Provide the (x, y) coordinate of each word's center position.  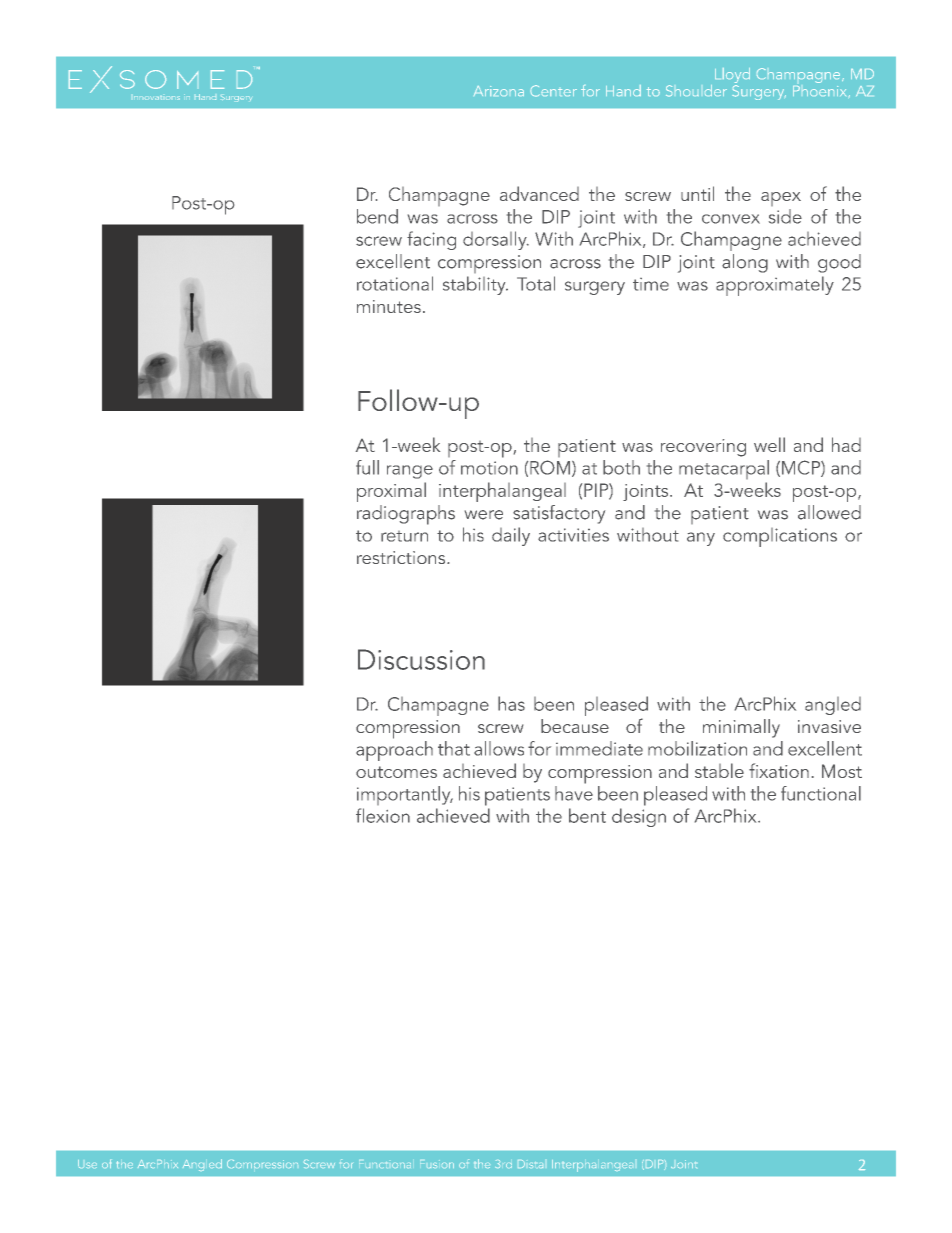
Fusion (437, 1164)
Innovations (157, 98)
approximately (775, 286)
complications (780, 537)
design (639, 817)
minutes (389, 306)
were (484, 515)
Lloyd (732, 77)
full (367, 467)
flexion (383, 815)
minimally (741, 728)
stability (475, 285)
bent (587, 815)
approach (394, 751)
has (511, 703)
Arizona (499, 91)
